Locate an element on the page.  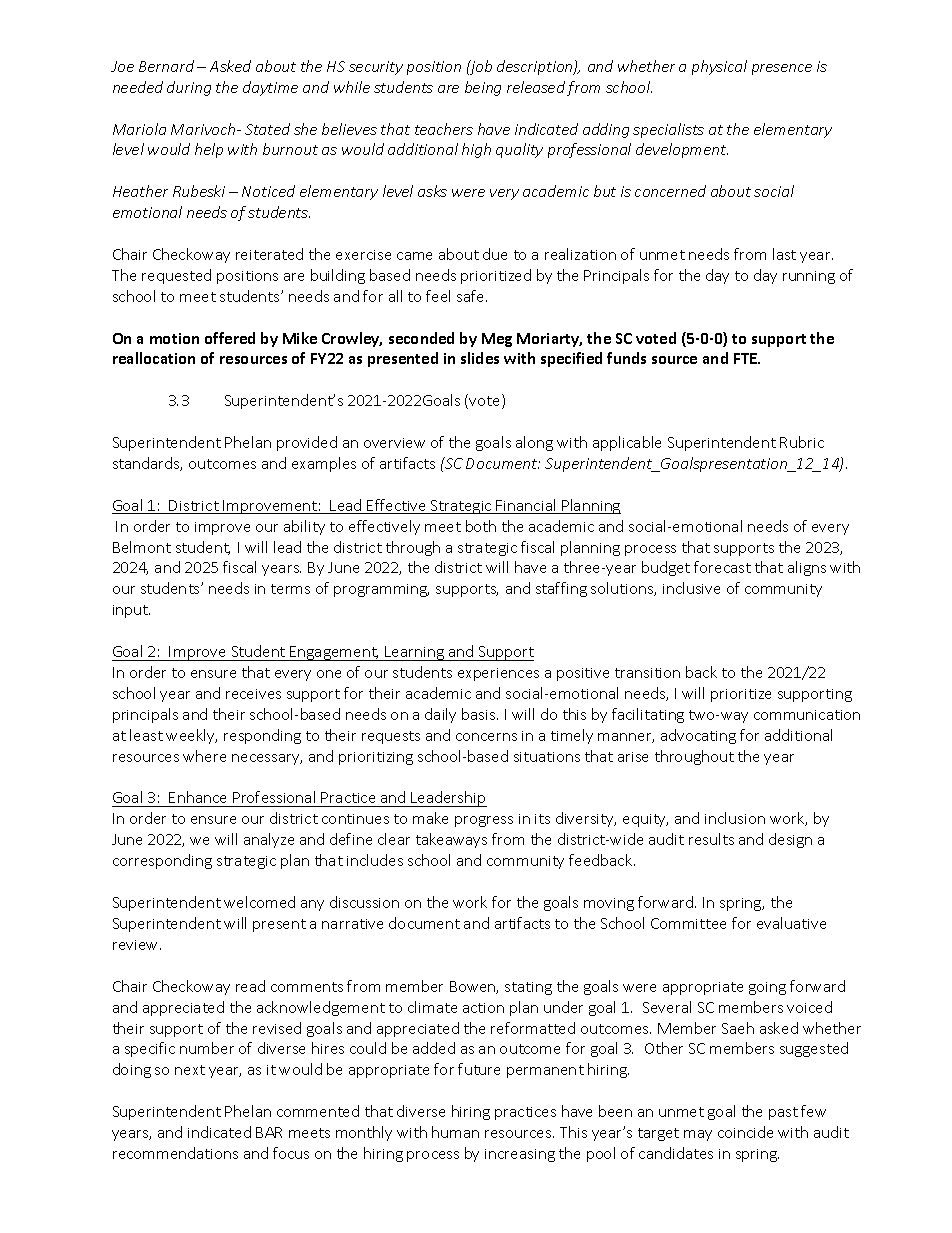
inclusive is located at coordinates (691, 588).
